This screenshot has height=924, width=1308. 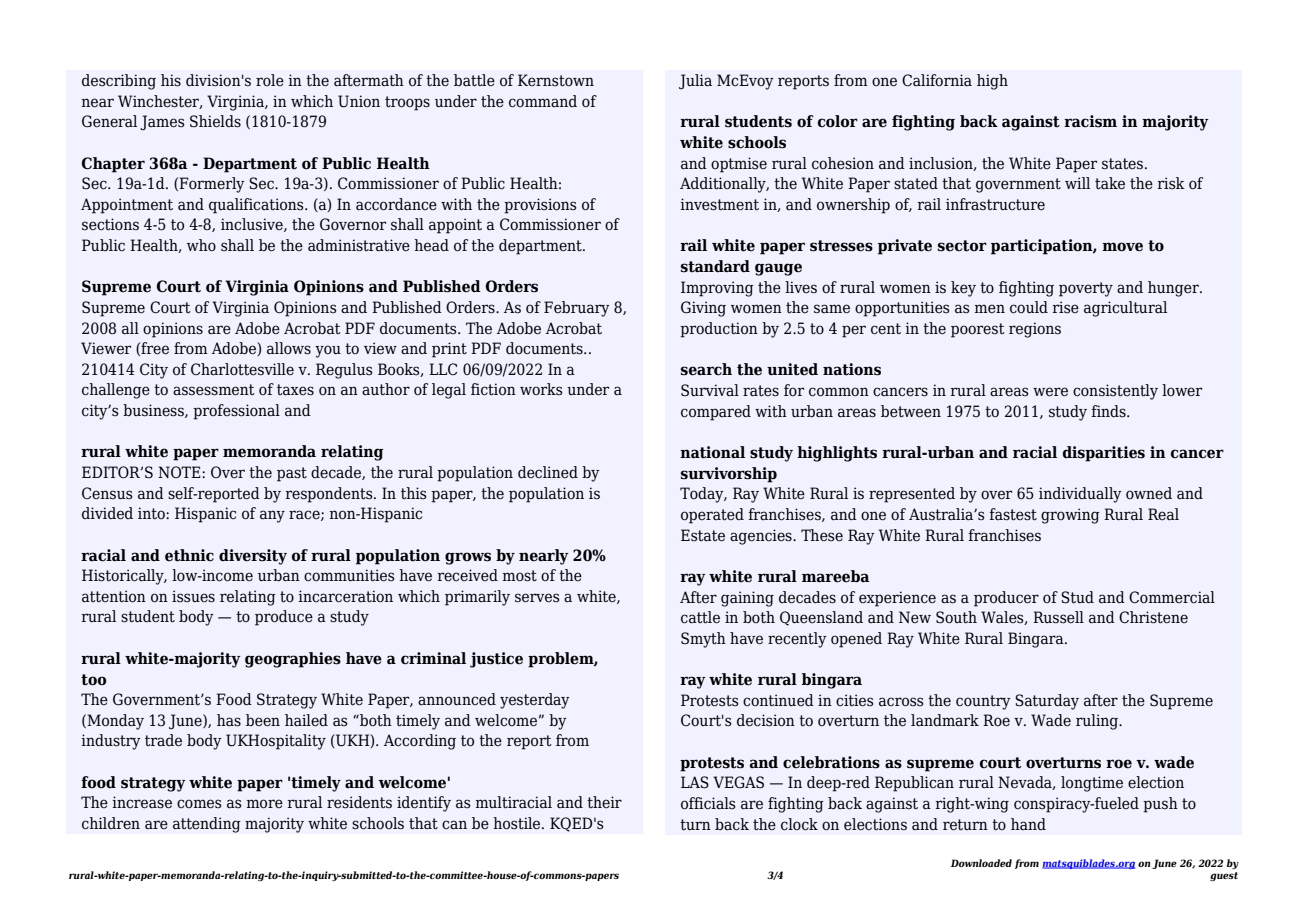 What do you see at coordinates (703, 640) in the screenshot?
I see `Smyth` at bounding box center [703, 640].
